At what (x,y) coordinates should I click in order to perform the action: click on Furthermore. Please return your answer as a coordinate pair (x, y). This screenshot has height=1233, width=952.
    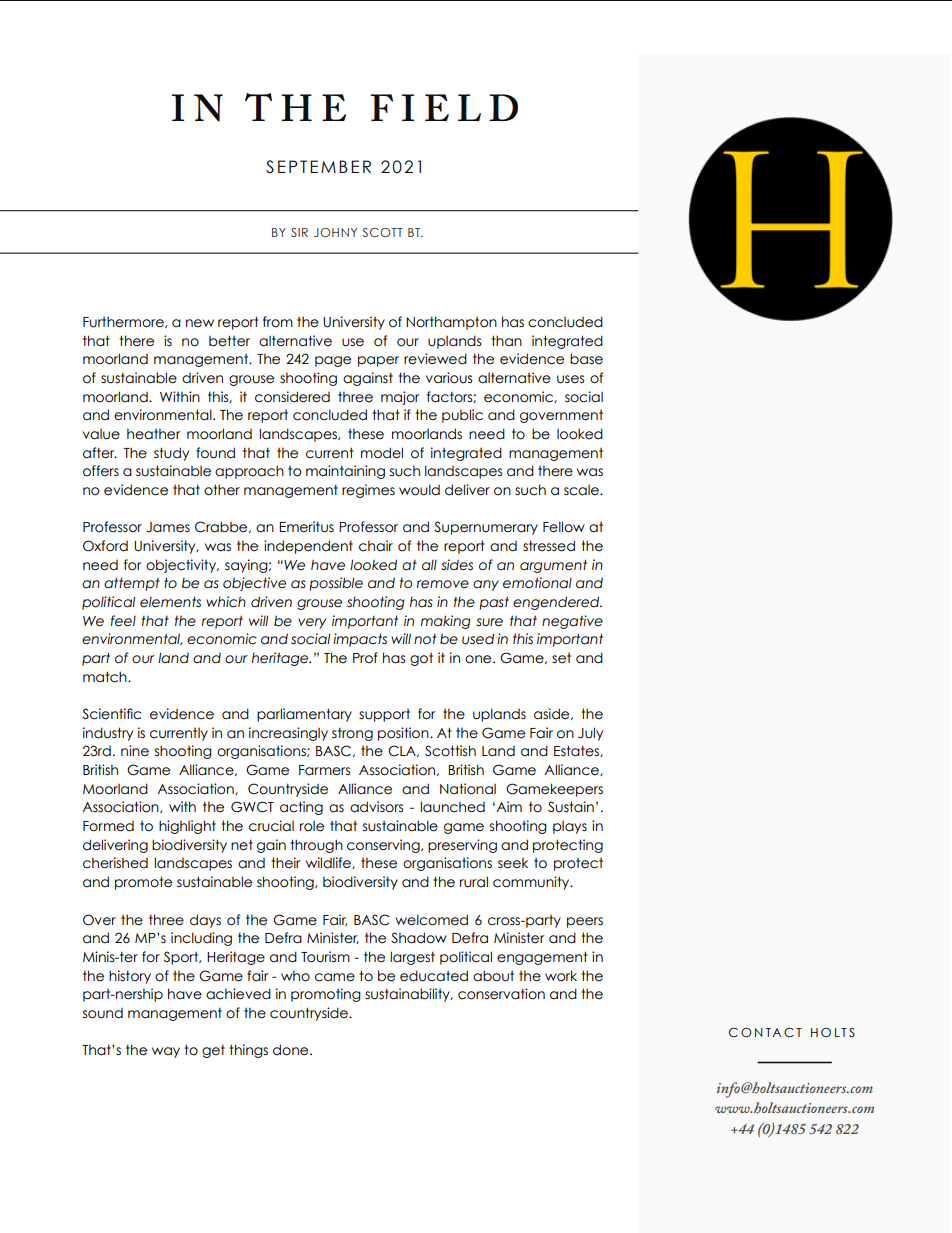
    Looking at the image, I should click on (124, 322).
